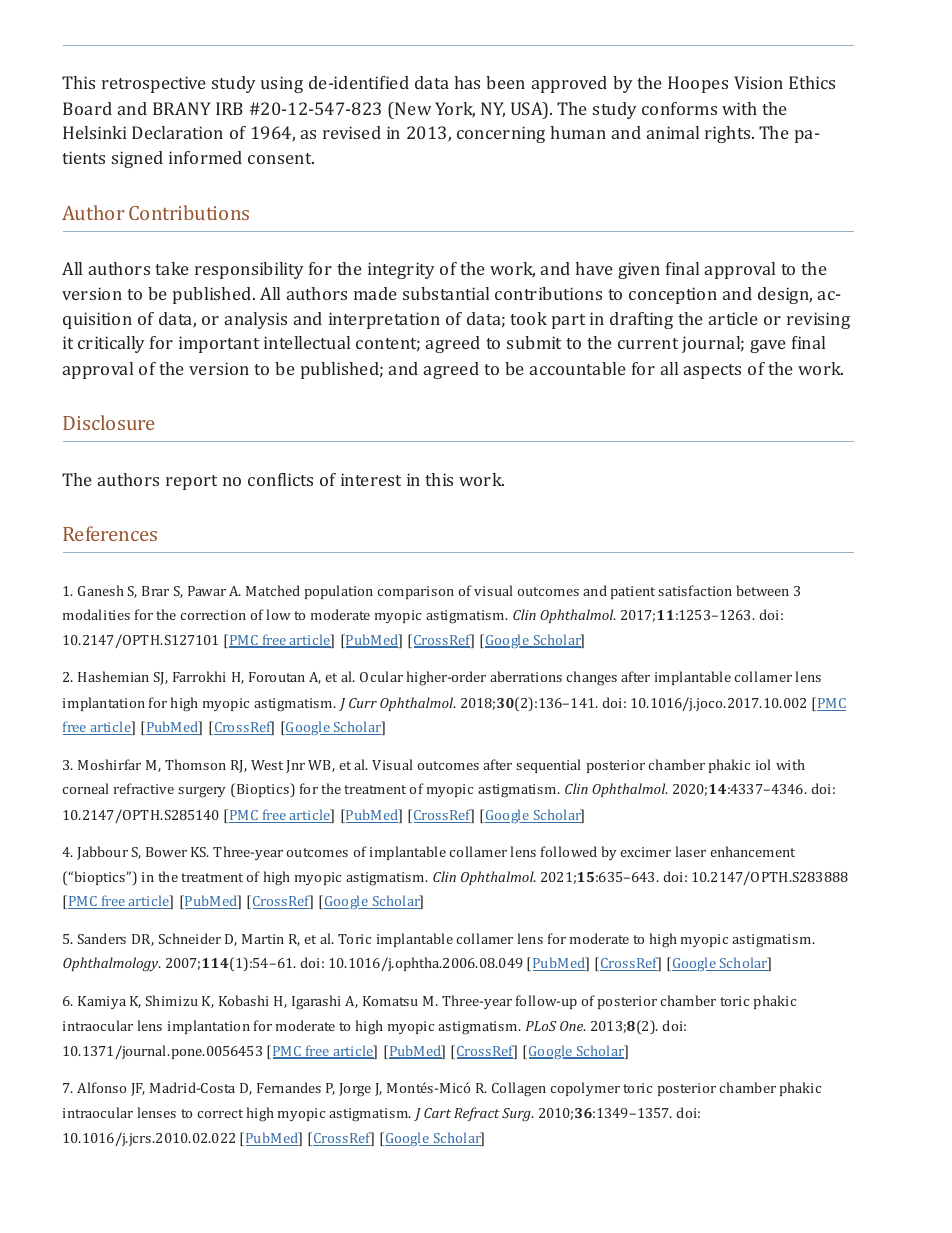 The image size is (952, 1233). Describe the element at coordinates (101, 1087) in the page. I see `Alfonso` at that location.
